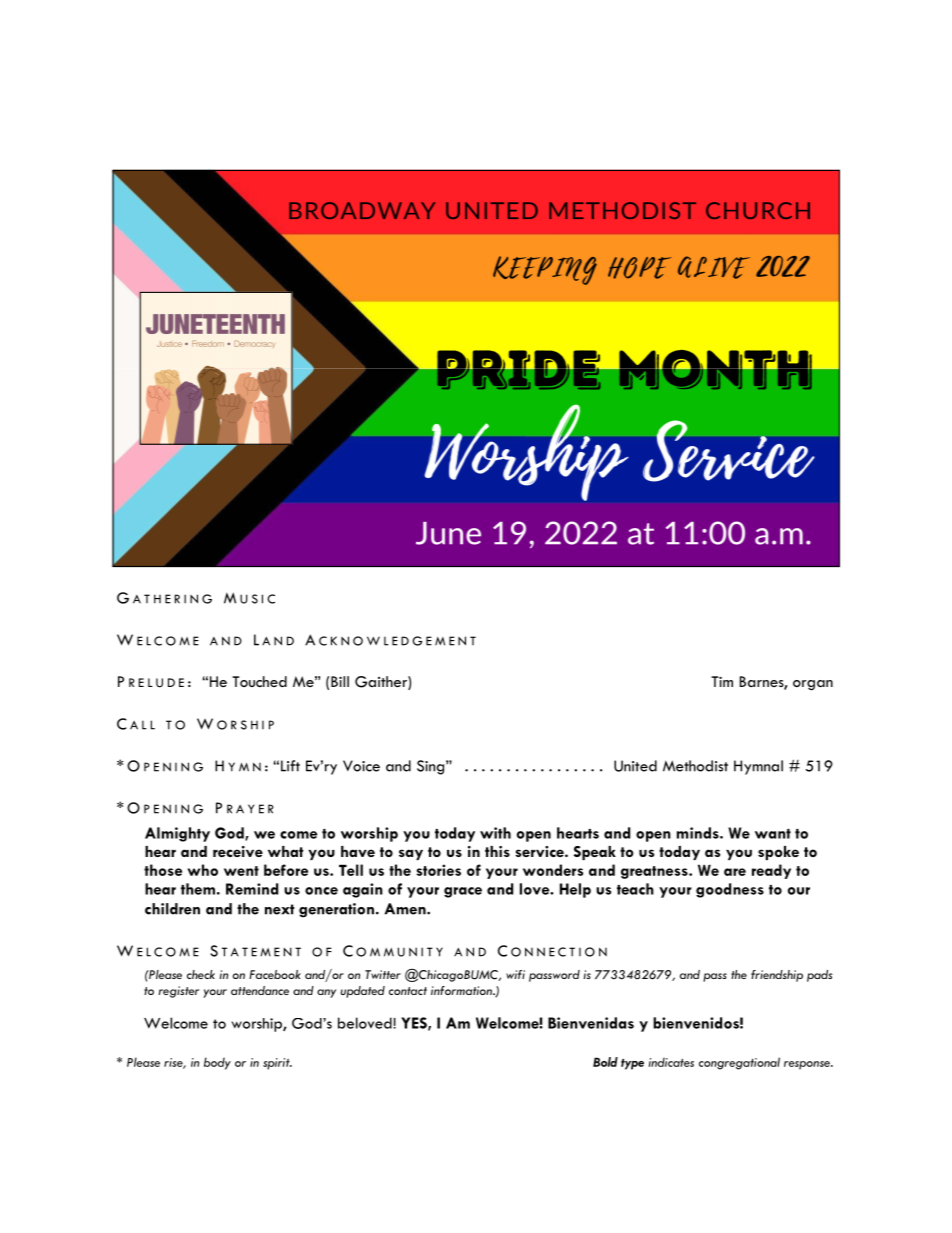  I want to click on goodness, so click(730, 890).
